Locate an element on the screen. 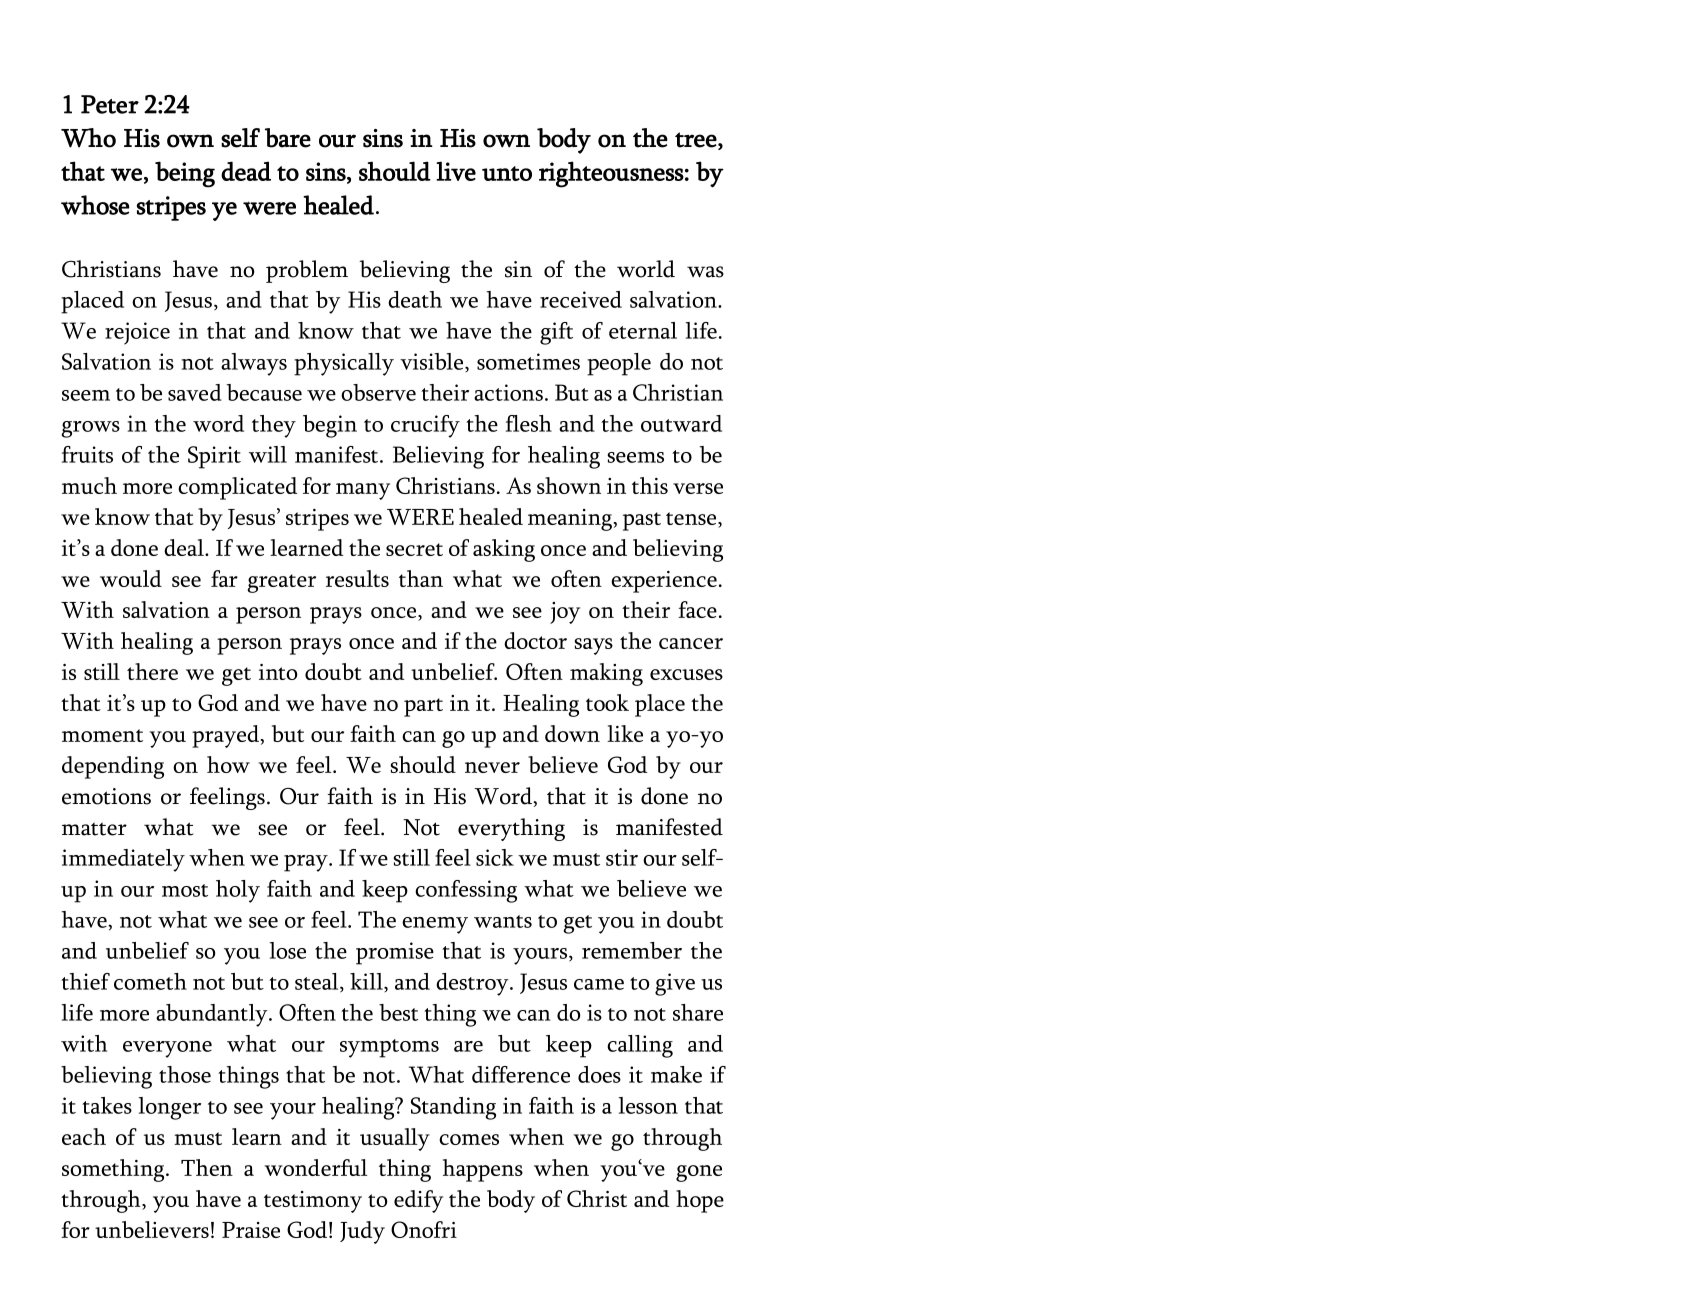  being is located at coordinates (185, 174).
